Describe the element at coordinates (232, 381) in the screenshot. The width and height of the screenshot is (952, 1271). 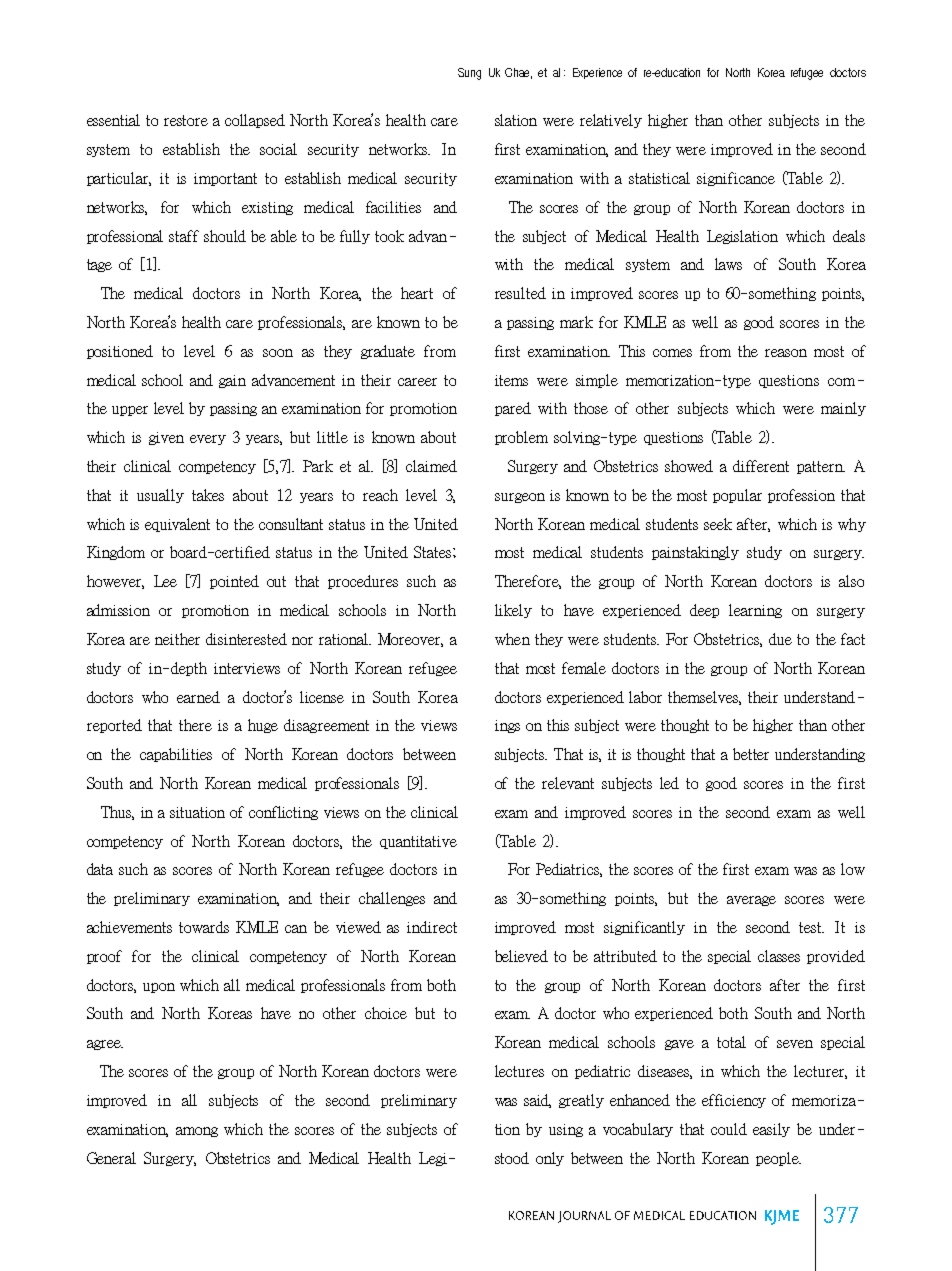
I see `gain` at that location.
